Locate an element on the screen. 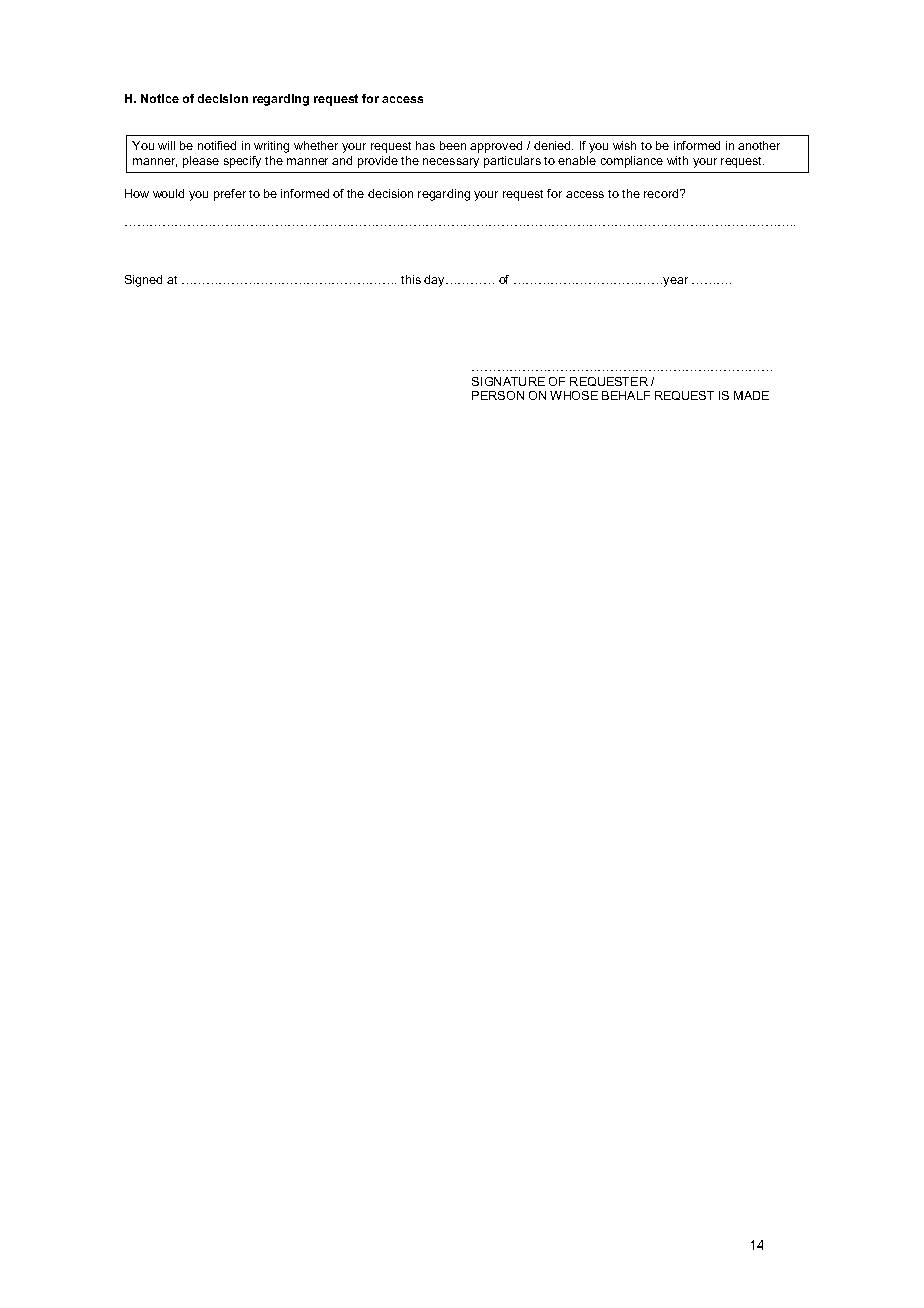  wish is located at coordinates (624, 145).
